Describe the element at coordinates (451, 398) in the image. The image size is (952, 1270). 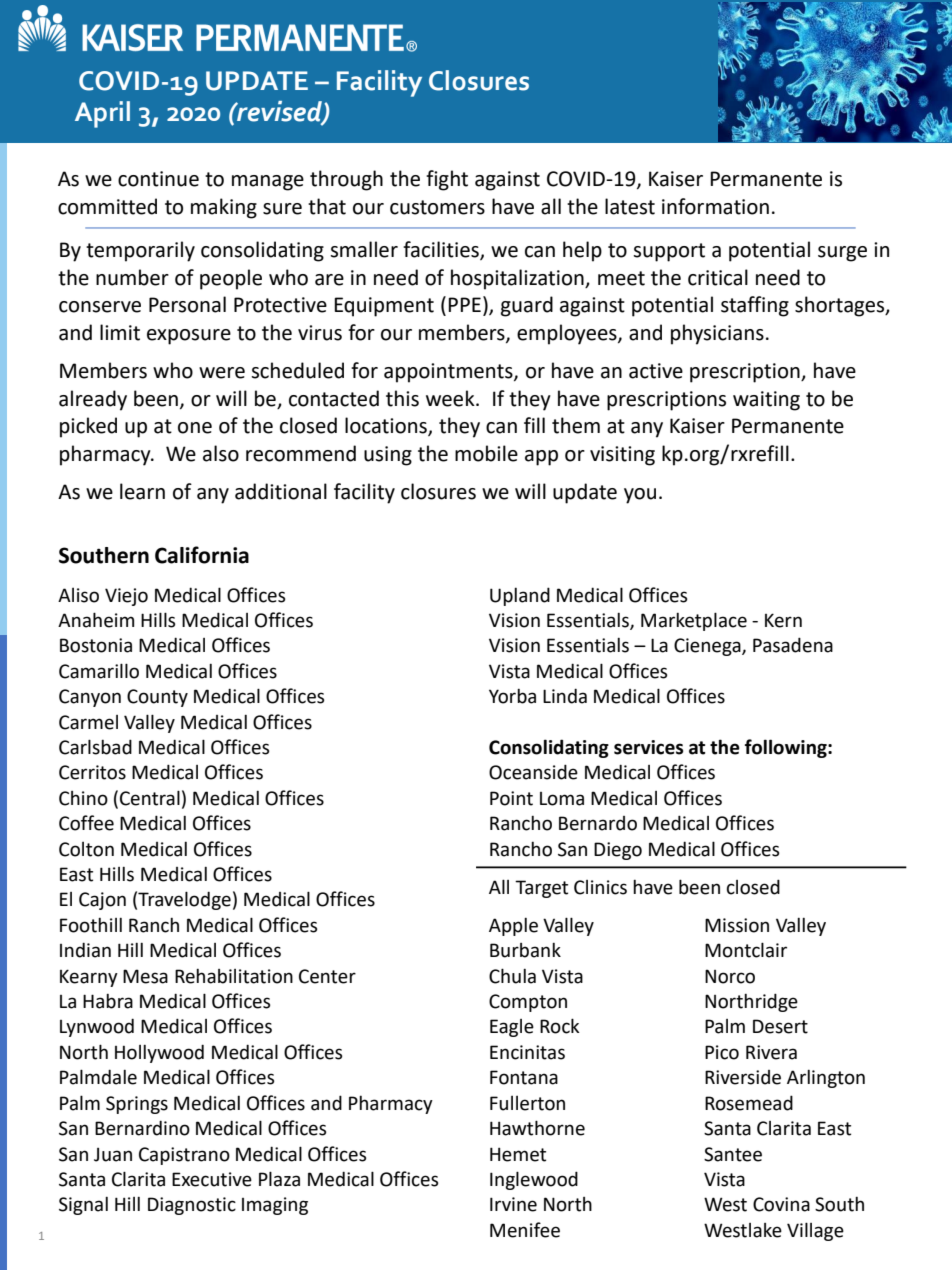
I see `week` at that location.
